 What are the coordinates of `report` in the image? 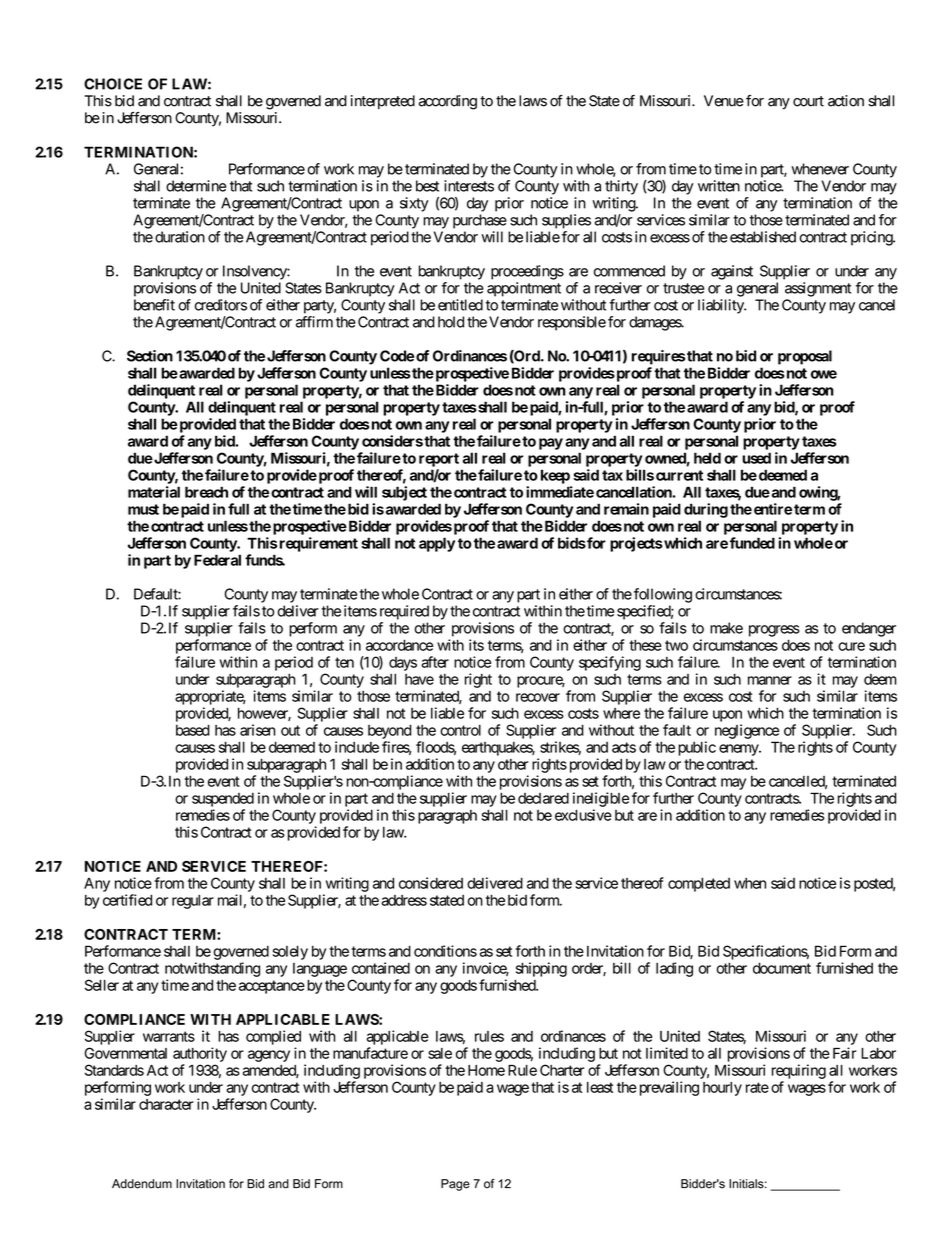 It's located at (439, 460).
